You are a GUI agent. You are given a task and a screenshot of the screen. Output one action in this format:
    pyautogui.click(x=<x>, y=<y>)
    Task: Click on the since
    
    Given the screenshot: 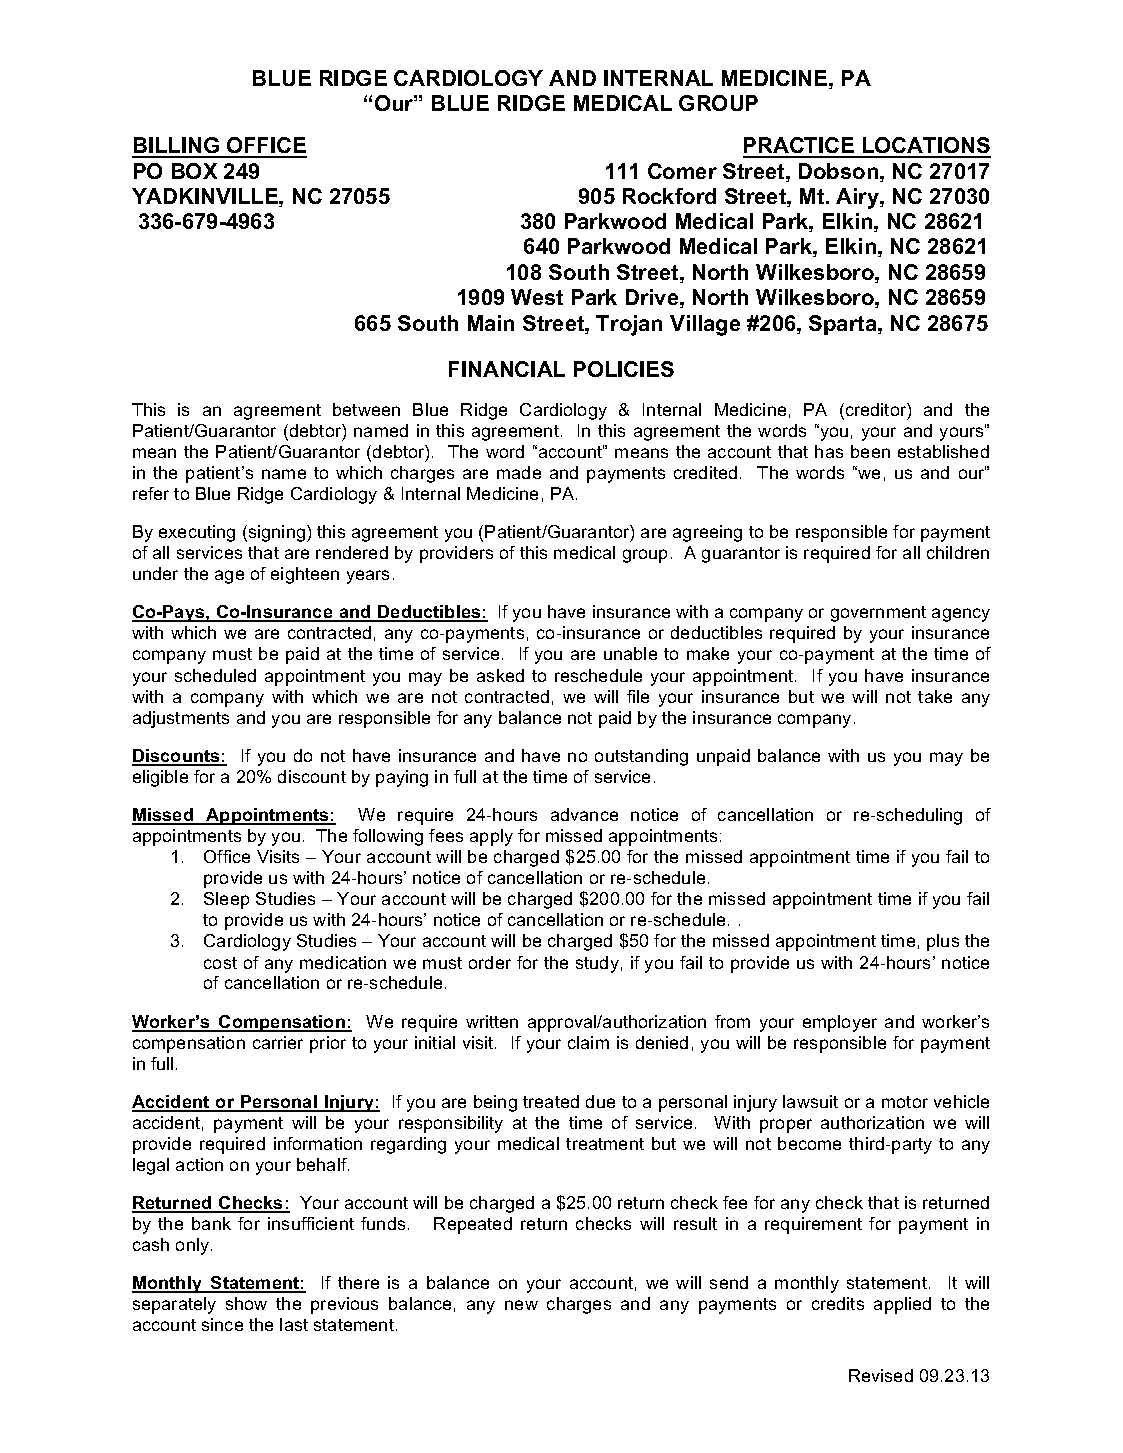 What is the action you would take?
    pyautogui.click(x=222, y=1324)
